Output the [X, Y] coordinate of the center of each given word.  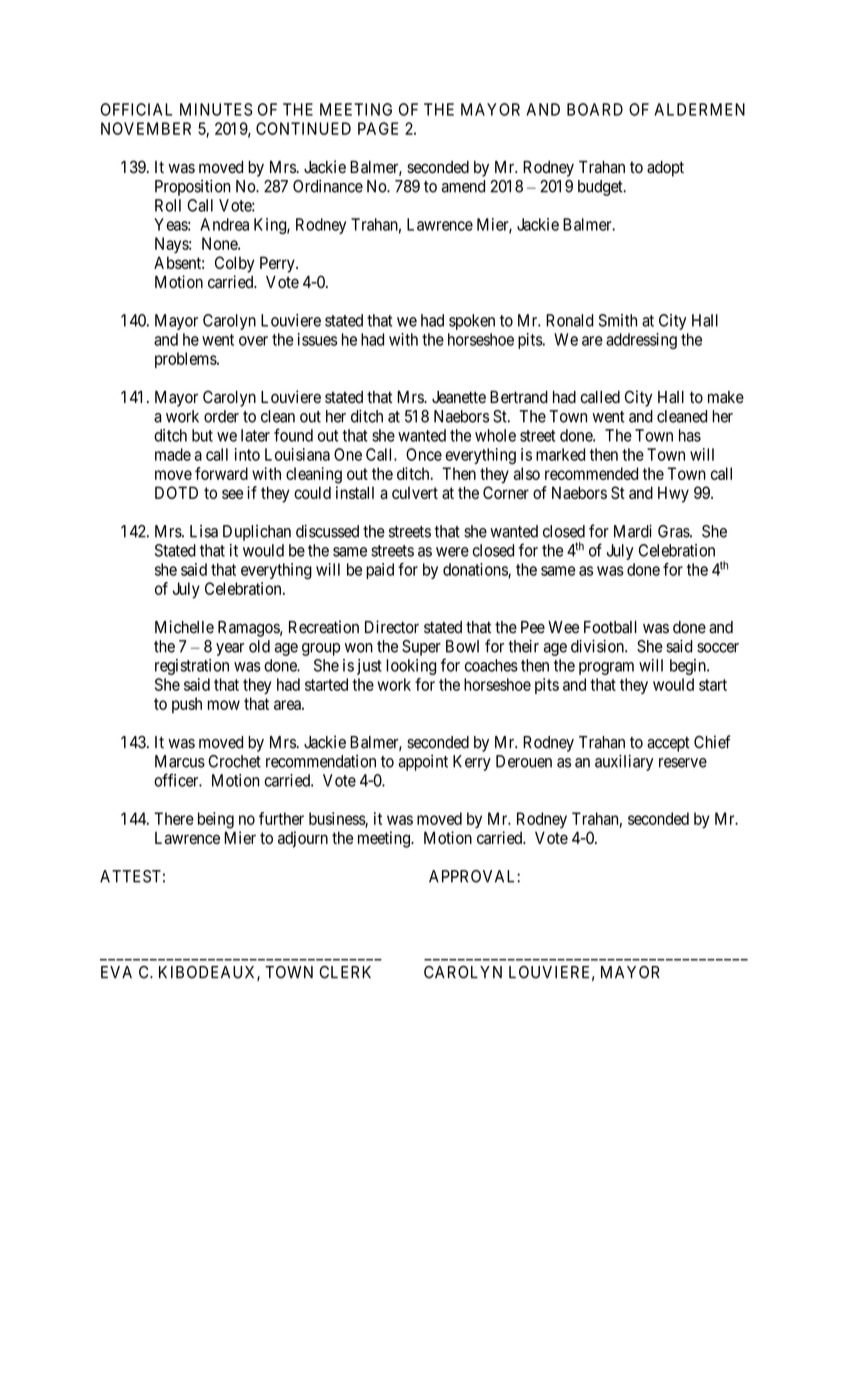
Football [610, 627]
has [690, 435]
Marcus [180, 761]
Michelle [184, 627]
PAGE [378, 128]
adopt [665, 169]
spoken [472, 322]
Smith [618, 320]
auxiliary [624, 762]
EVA [116, 972]
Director [392, 627]
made [173, 454]
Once [424, 454]
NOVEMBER [146, 128]
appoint [423, 763]
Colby [235, 264]
